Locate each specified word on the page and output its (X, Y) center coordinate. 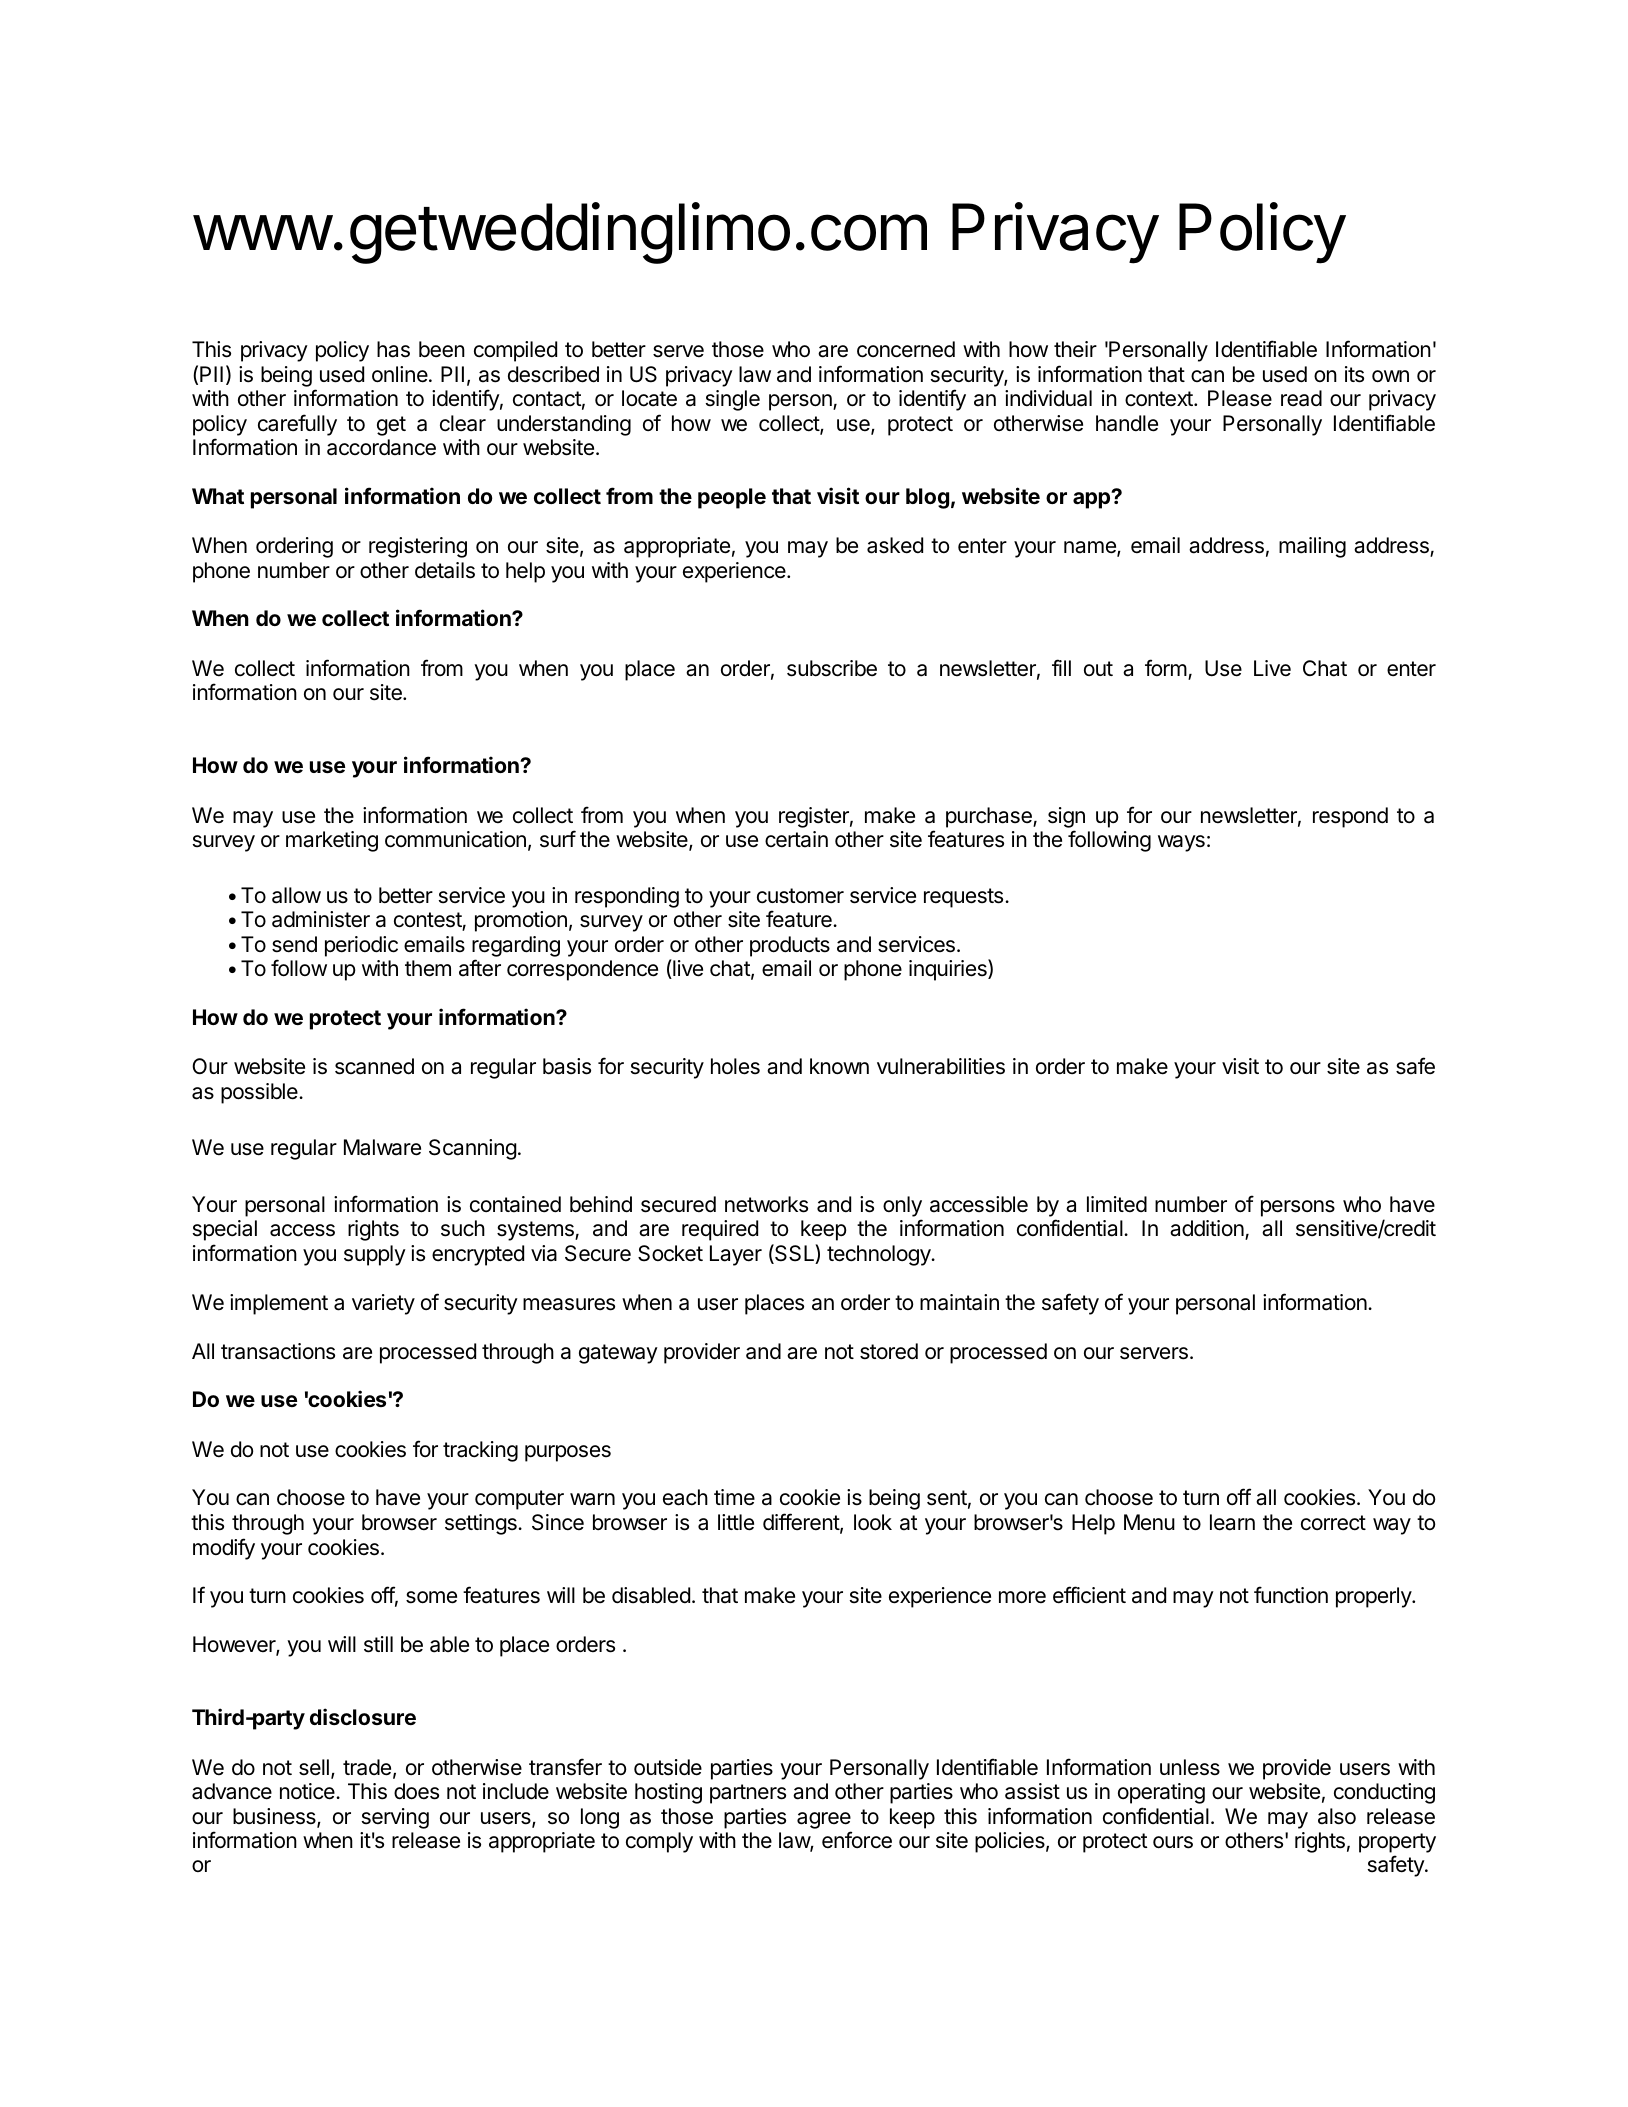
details (445, 570)
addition (1208, 1230)
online (401, 374)
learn (1232, 1522)
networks (766, 1204)
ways (1181, 843)
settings (482, 1524)
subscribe (832, 668)
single (733, 400)
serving (395, 1818)
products (790, 946)
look (873, 1522)
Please (1240, 398)
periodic (361, 946)
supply (375, 1255)
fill (1061, 667)
